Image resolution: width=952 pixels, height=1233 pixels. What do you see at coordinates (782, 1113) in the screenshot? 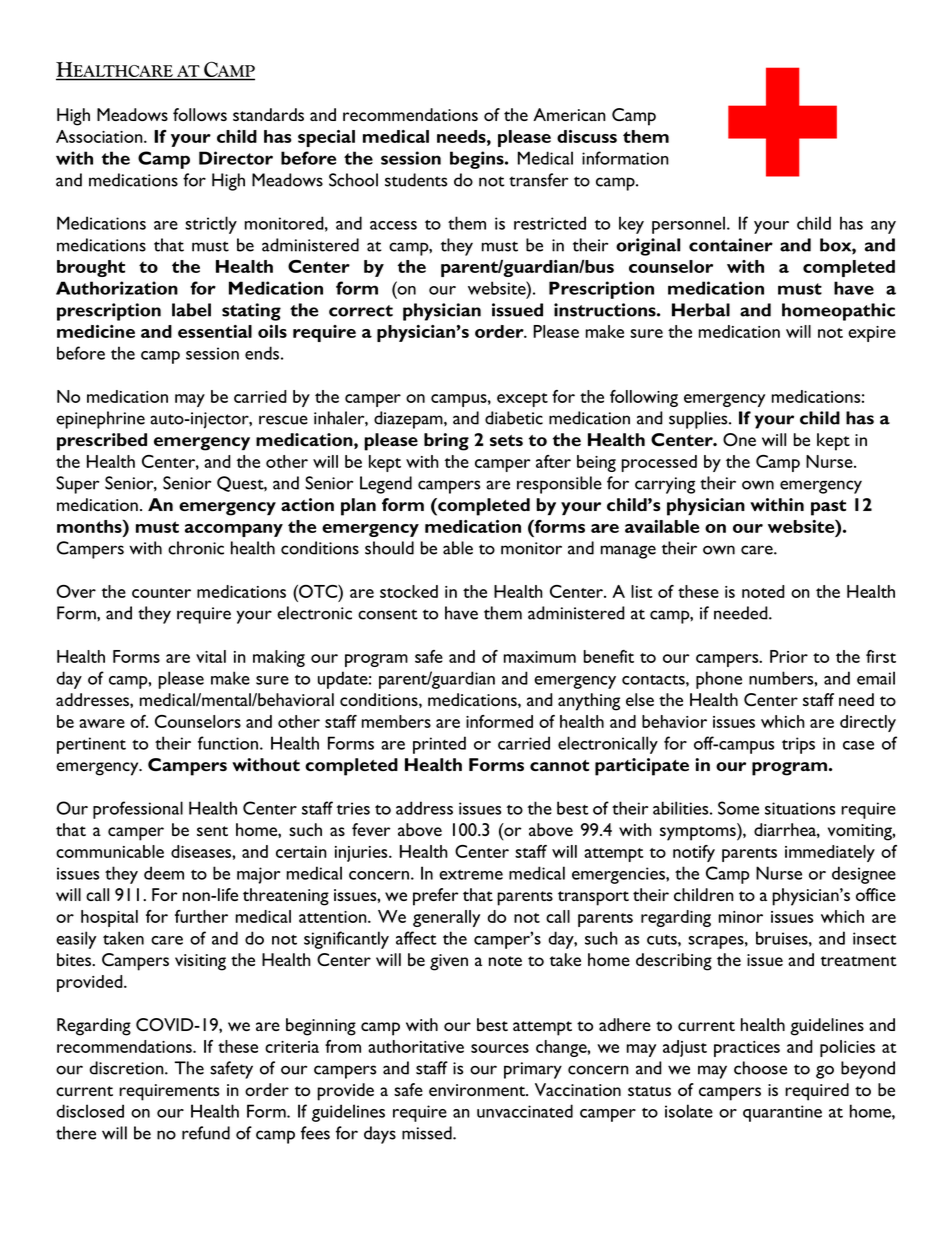
I see `quarantine` at bounding box center [782, 1113].
